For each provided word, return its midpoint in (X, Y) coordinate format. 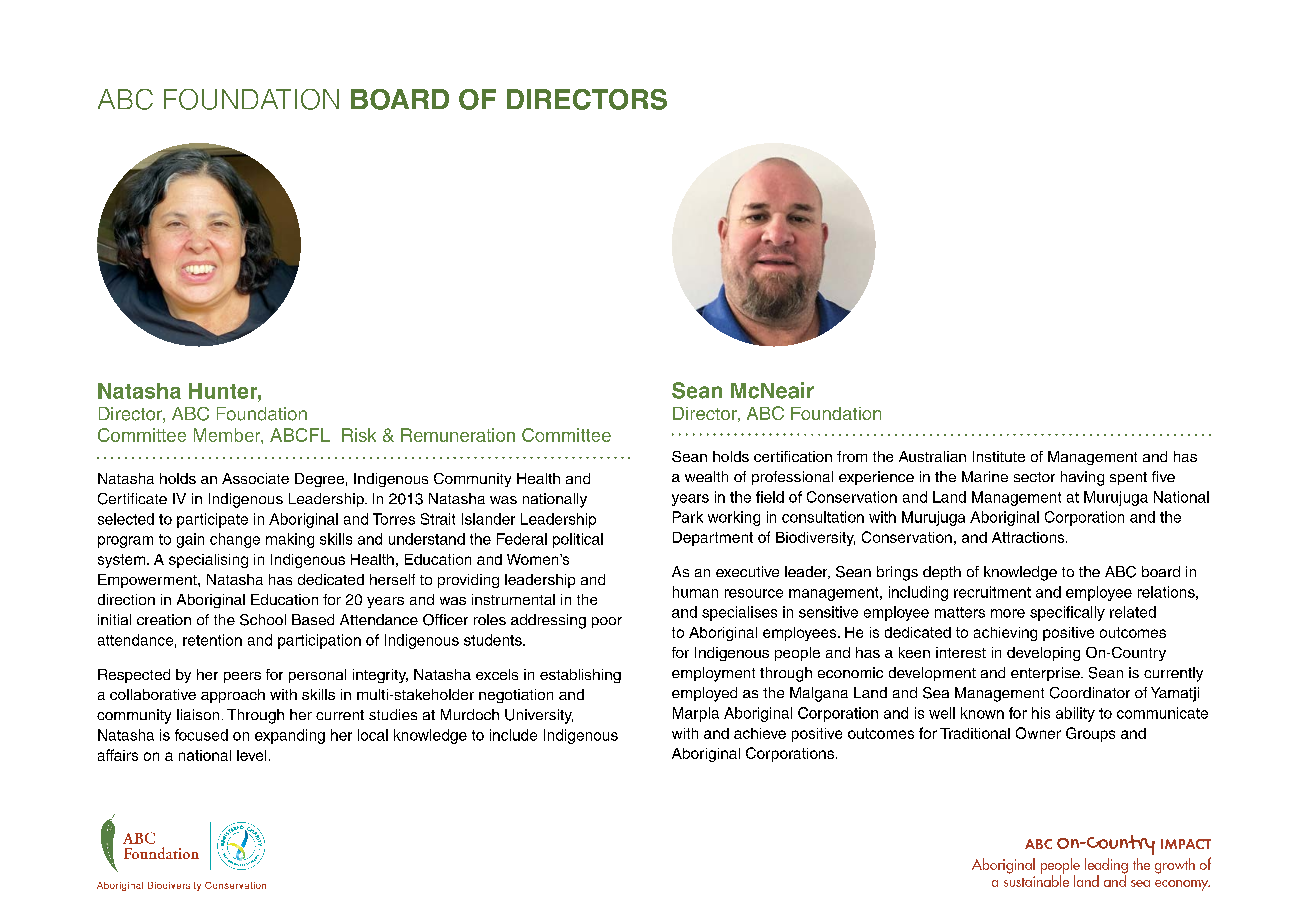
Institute (999, 456)
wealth (706, 476)
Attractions (1029, 537)
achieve (760, 733)
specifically (1067, 613)
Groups (1090, 734)
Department (713, 539)
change (235, 540)
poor (607, 622)
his (1041, 713)
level (251, 755)
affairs (118, 755)
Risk (359, 435)
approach (233, 696)
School (263, 620)
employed (704, 694)
